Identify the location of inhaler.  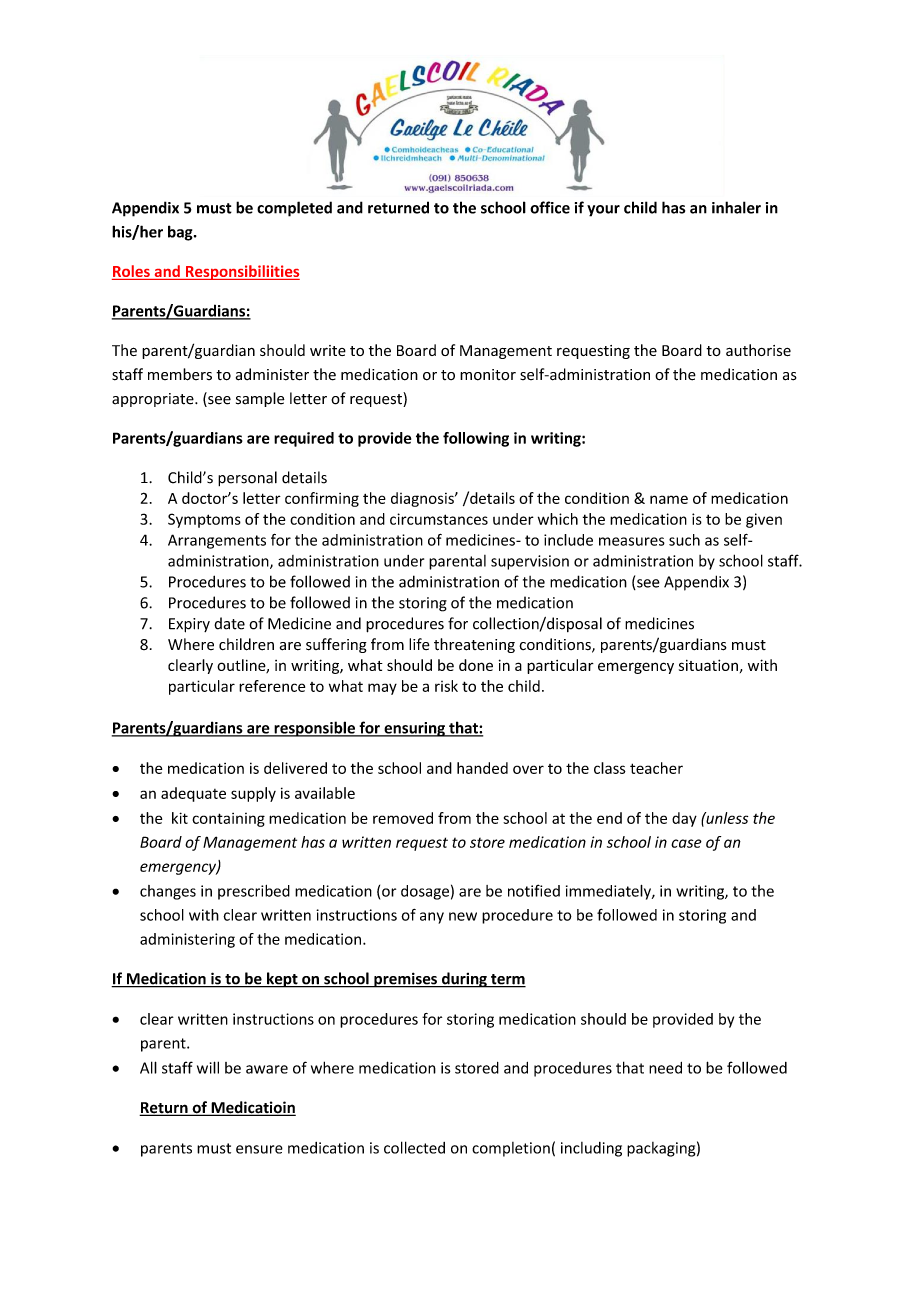
(736, 207).
